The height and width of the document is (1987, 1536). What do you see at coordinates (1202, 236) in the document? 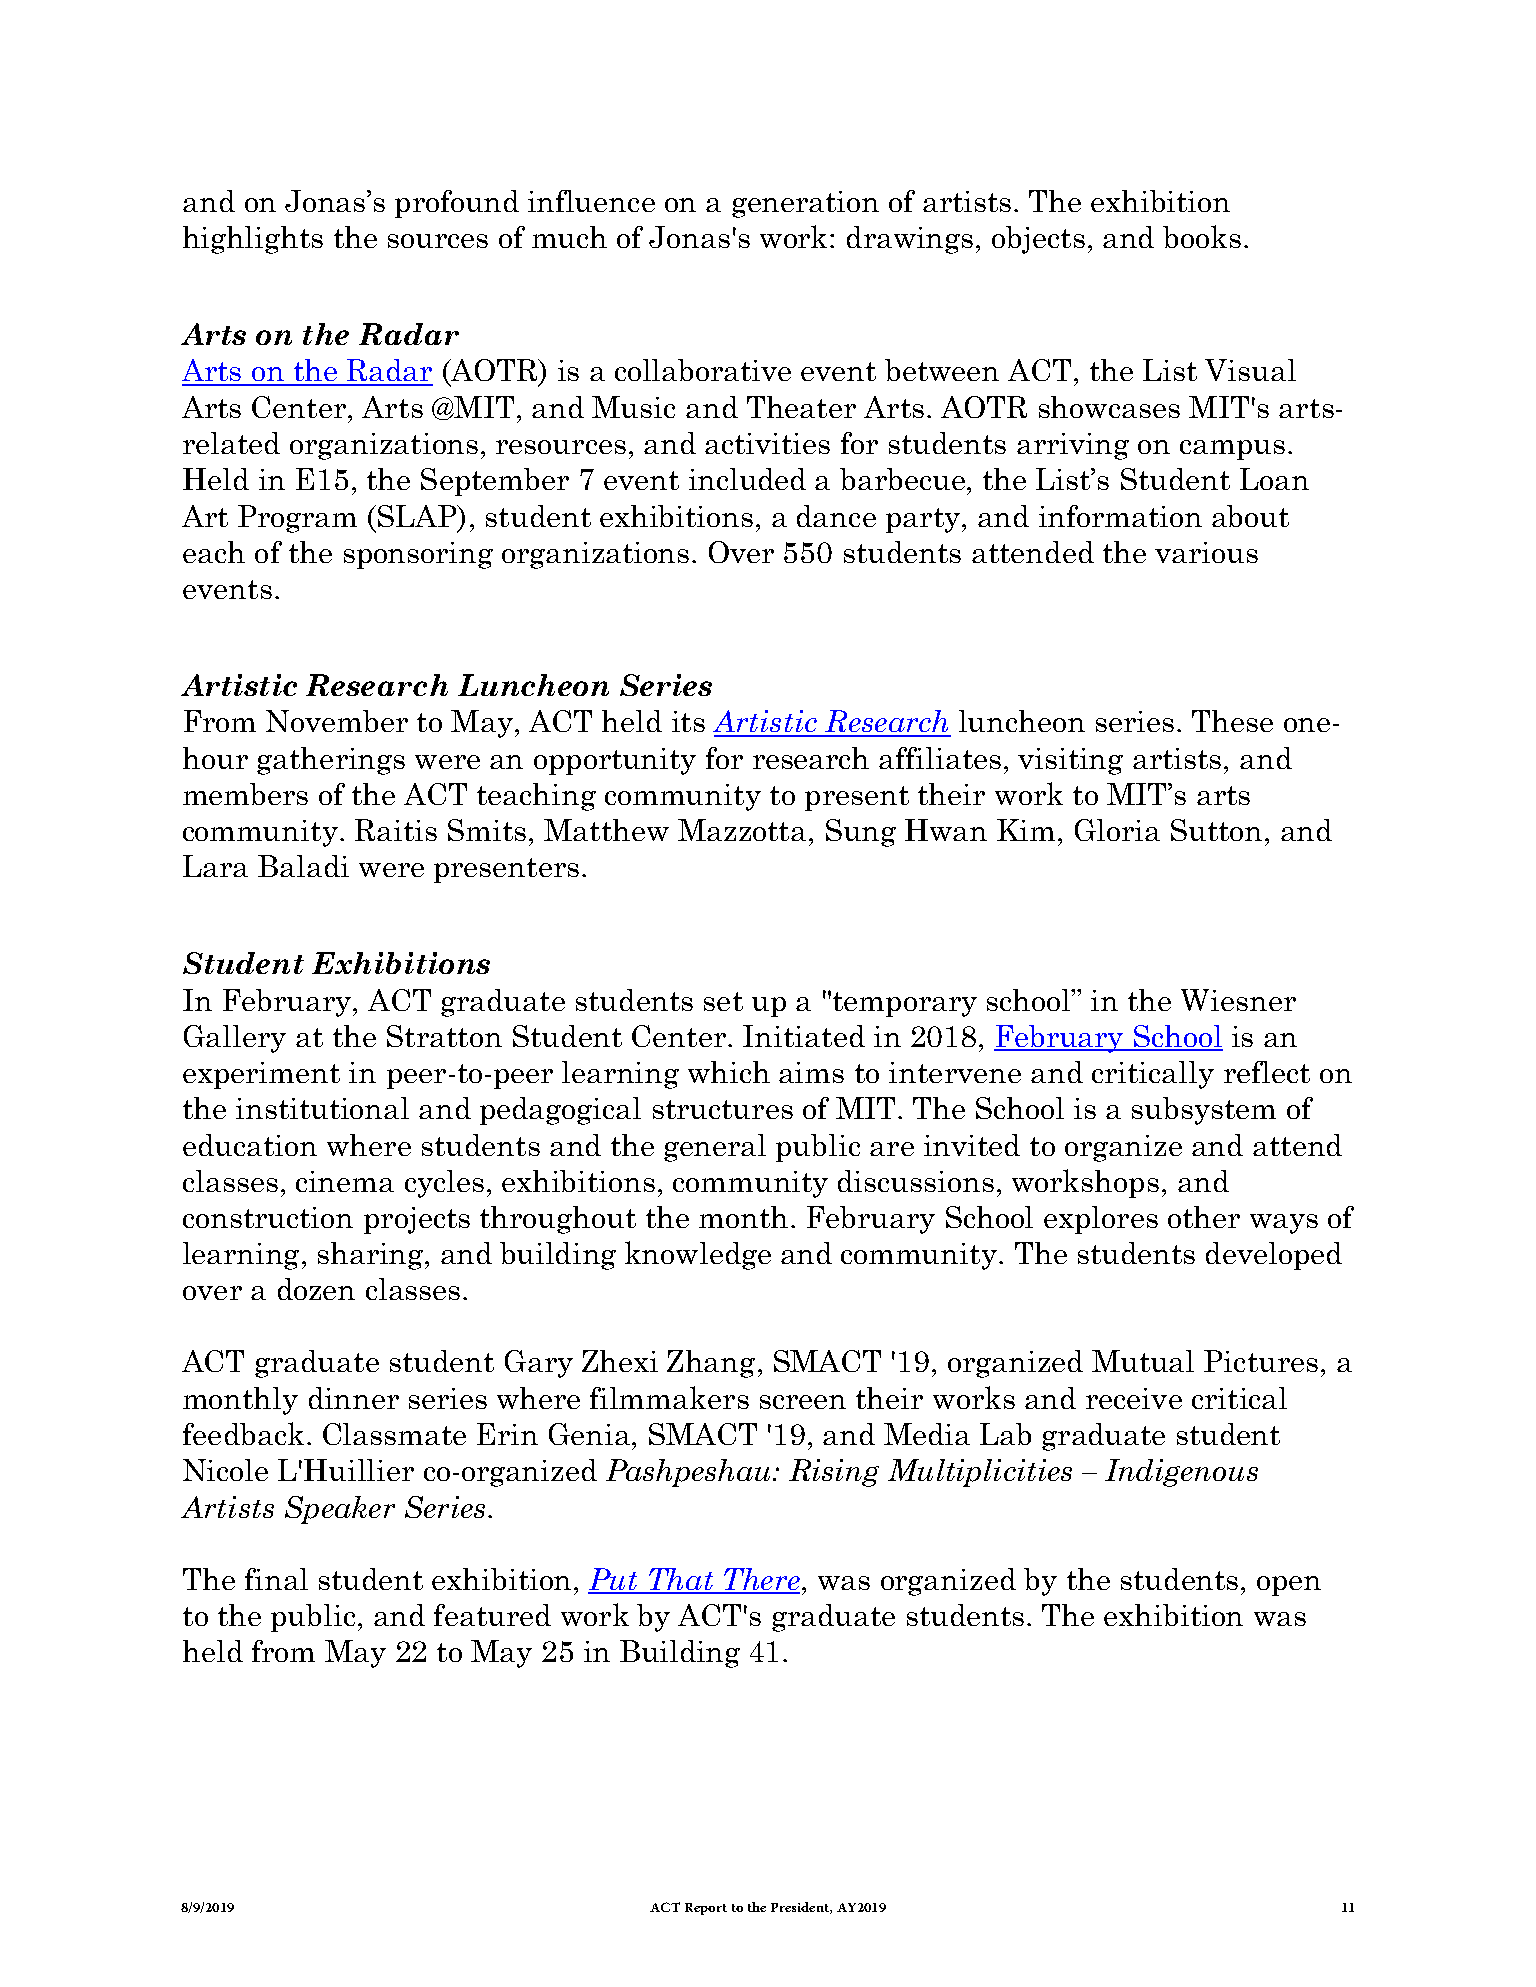
I see `books` at bounding box center [1202, 236].
